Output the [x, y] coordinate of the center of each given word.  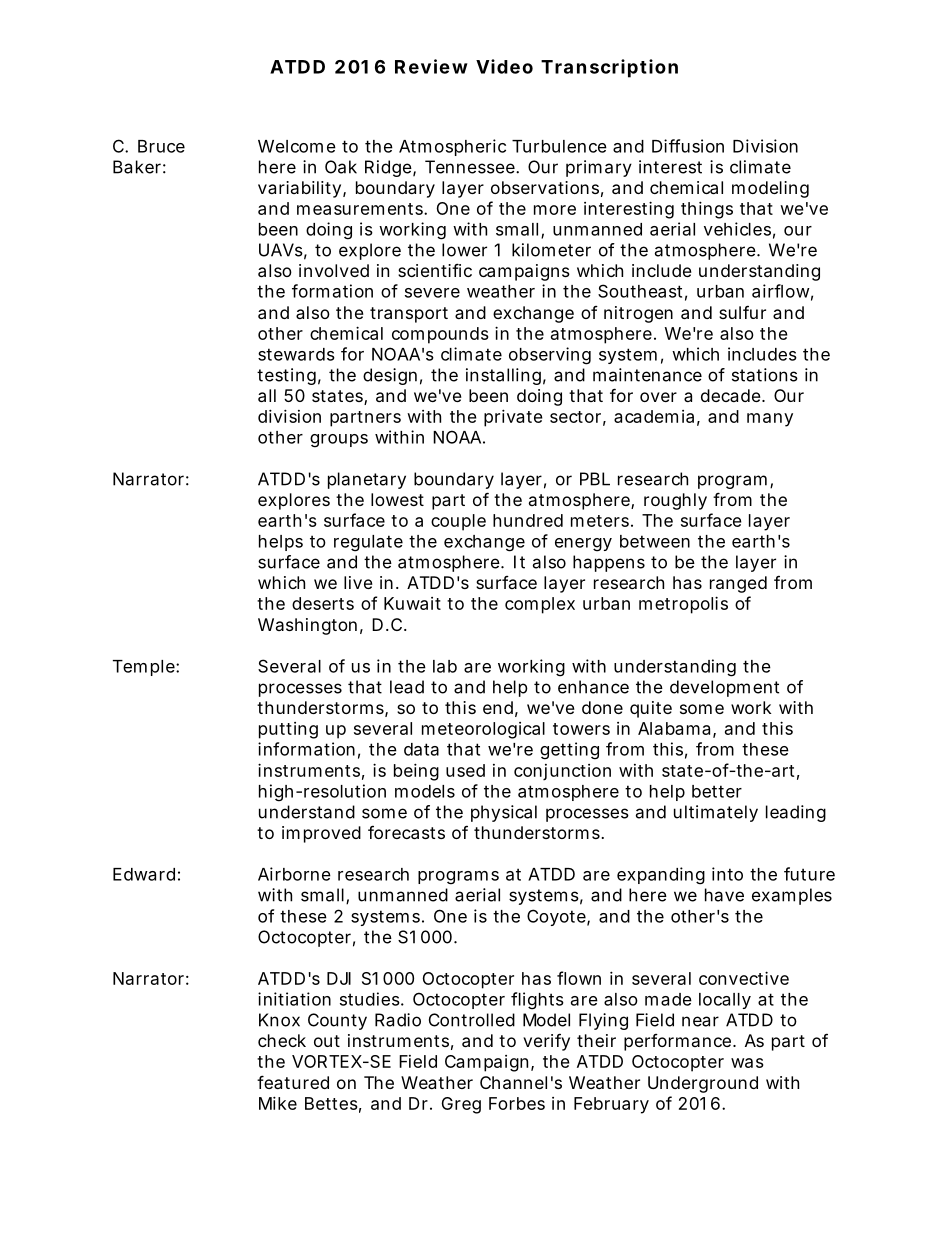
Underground [703, 1084]
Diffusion [688, 146]
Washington [307, 626]
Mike [278, 1103]
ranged [738, 584]
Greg [461, 1105]
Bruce [161, 146]
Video [504, 66]
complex [540, 605]
